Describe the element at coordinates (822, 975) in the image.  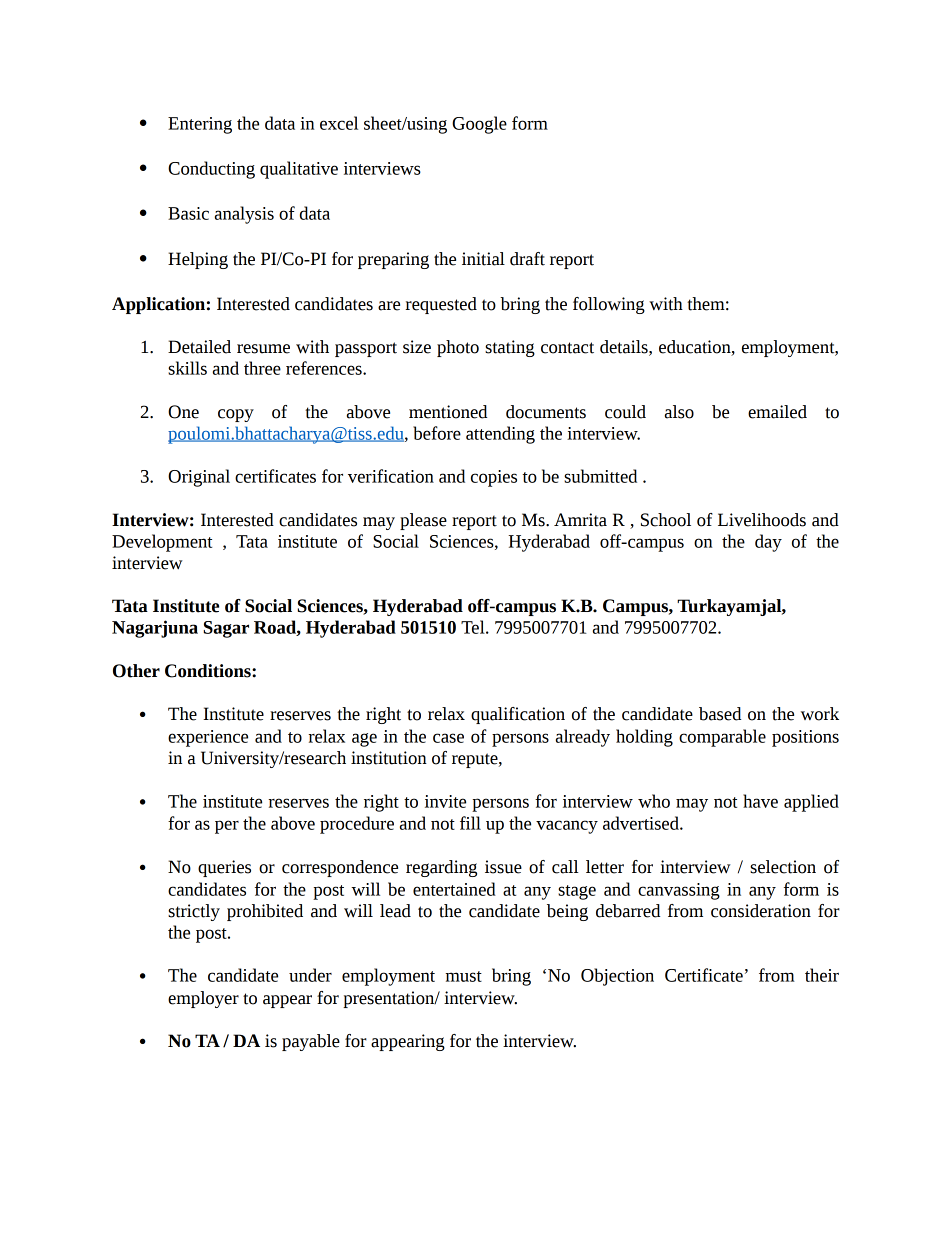
I see `their` at that location.
